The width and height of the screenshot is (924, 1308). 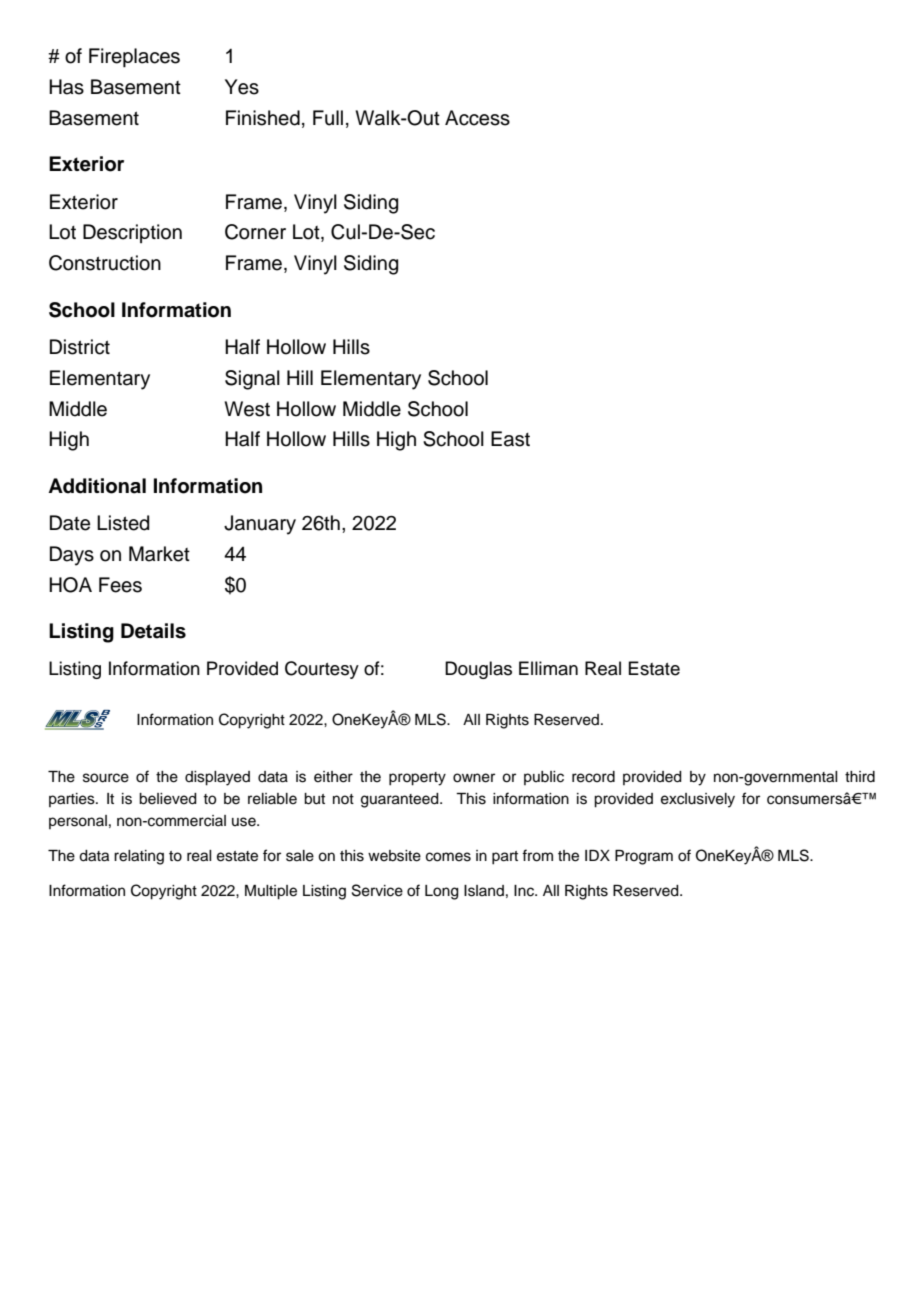 I want to click on East, so click(x=510, y=439).
